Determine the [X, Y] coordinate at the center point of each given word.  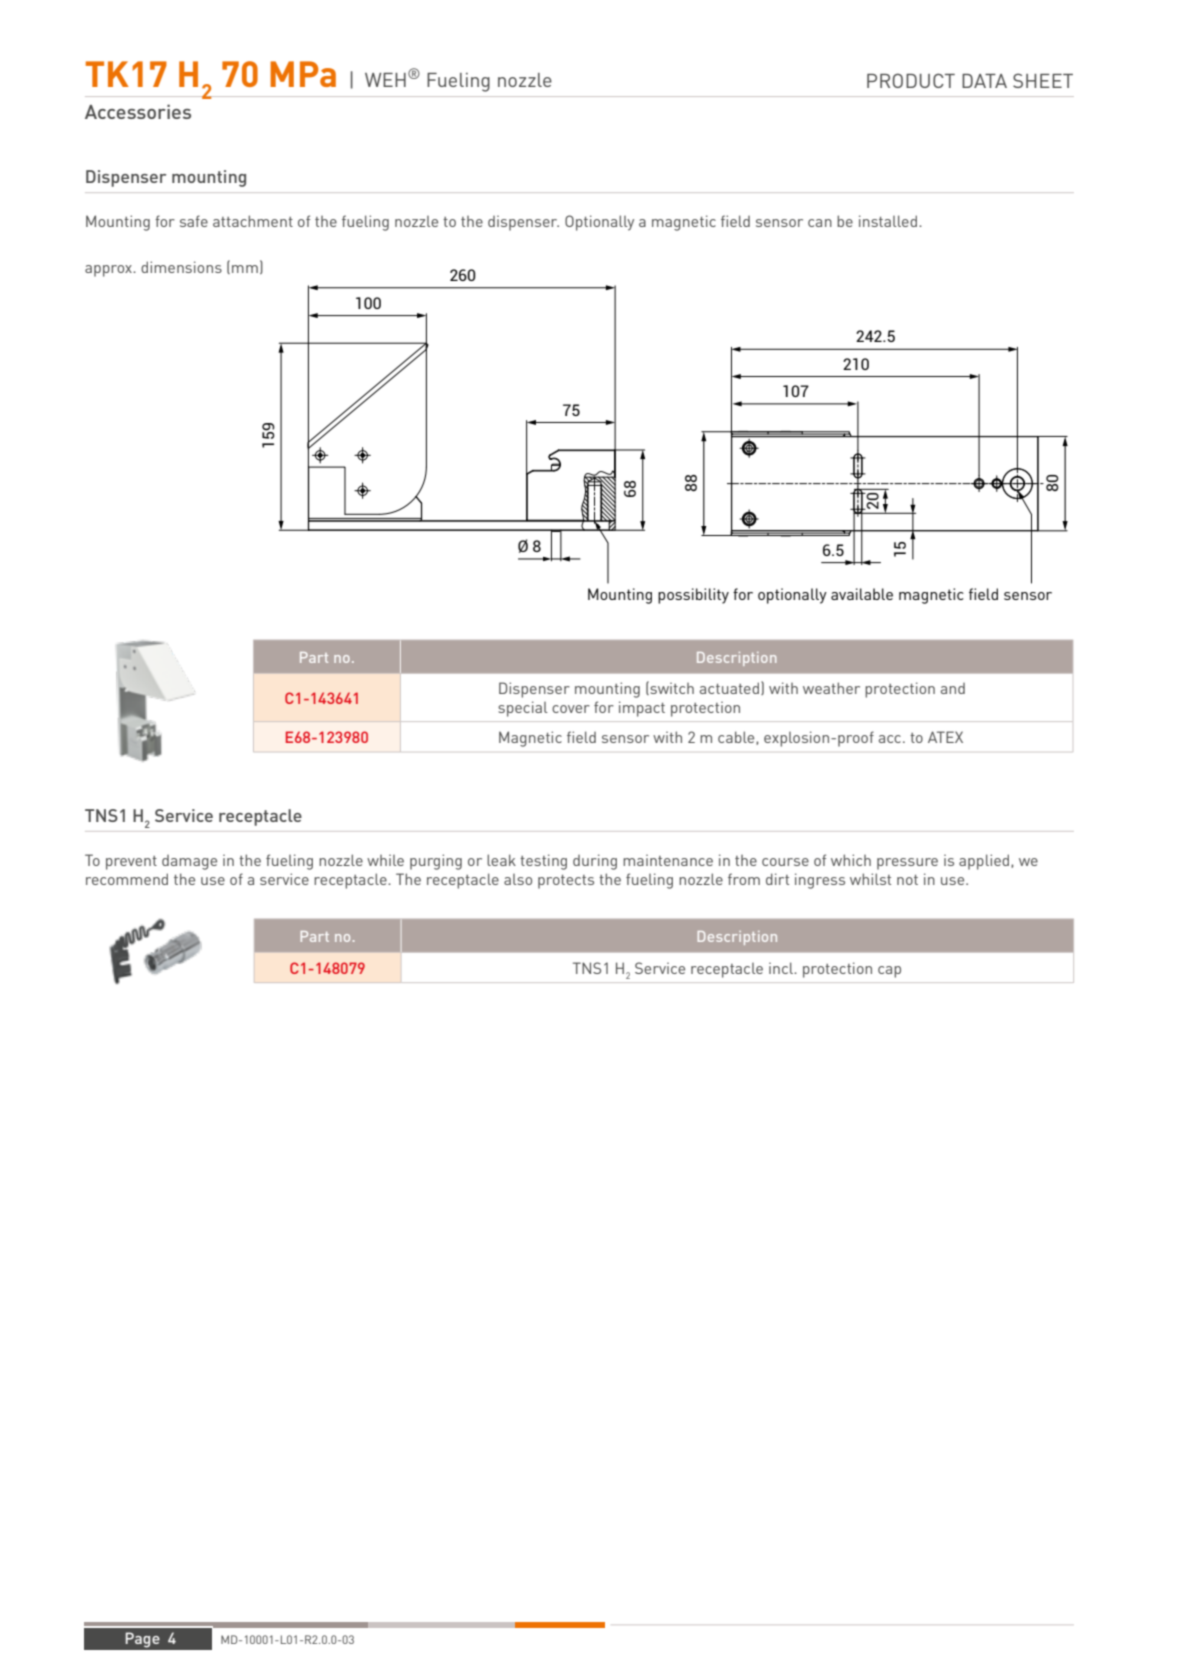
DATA [984, 81]
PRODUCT [911, 80]
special [523, 709]
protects [566, 882]
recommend [127, 879]
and [953, 688]
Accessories [138, 111]
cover [571, 709]
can [820, 223]
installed [888, 221]
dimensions [181, 267]
